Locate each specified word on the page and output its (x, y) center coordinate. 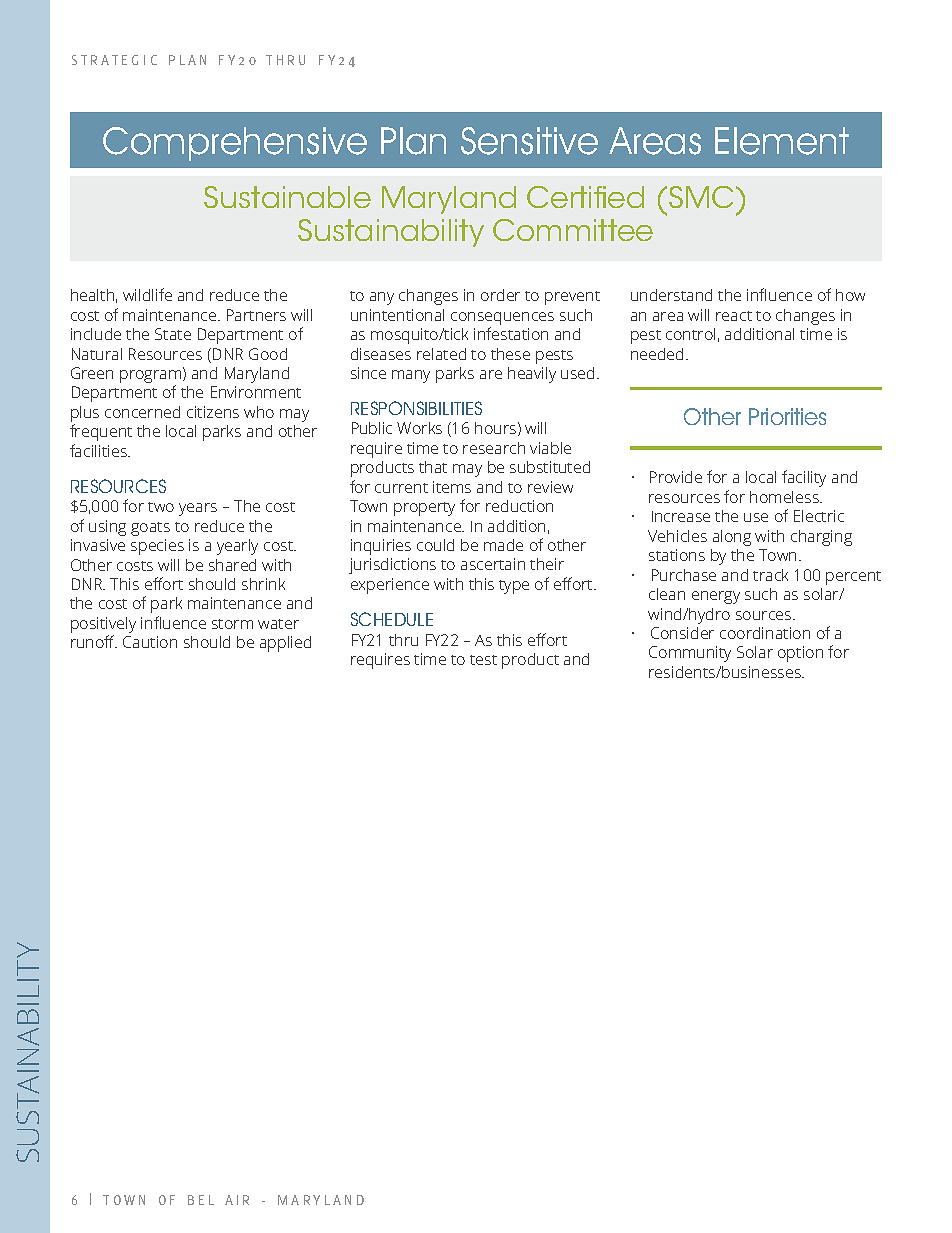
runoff (94, 641)
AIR (237, 1200)
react (734, 316)
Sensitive (529, 141)
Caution (150, 642)
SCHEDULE (392, 619)
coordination (765, 633)
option (800, 654)
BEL (201, 1200)
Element (782, 141)
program (152, 377)
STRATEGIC (114, 60)
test (483, 660)
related (441, 354)
